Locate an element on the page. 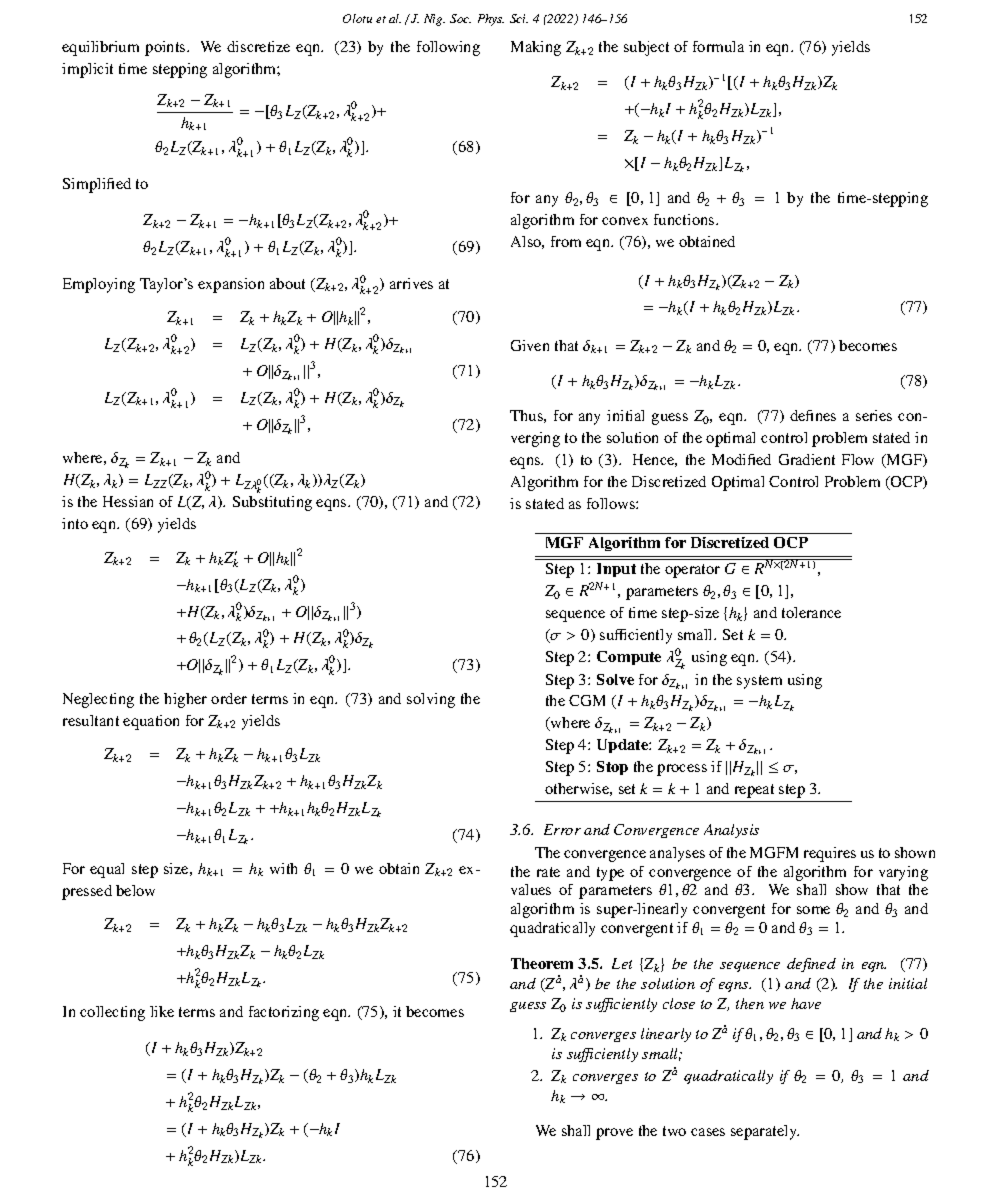 Image resolution: width=991 pixels, height=1204 pixels. Given is located at coordinates (530, 345).
